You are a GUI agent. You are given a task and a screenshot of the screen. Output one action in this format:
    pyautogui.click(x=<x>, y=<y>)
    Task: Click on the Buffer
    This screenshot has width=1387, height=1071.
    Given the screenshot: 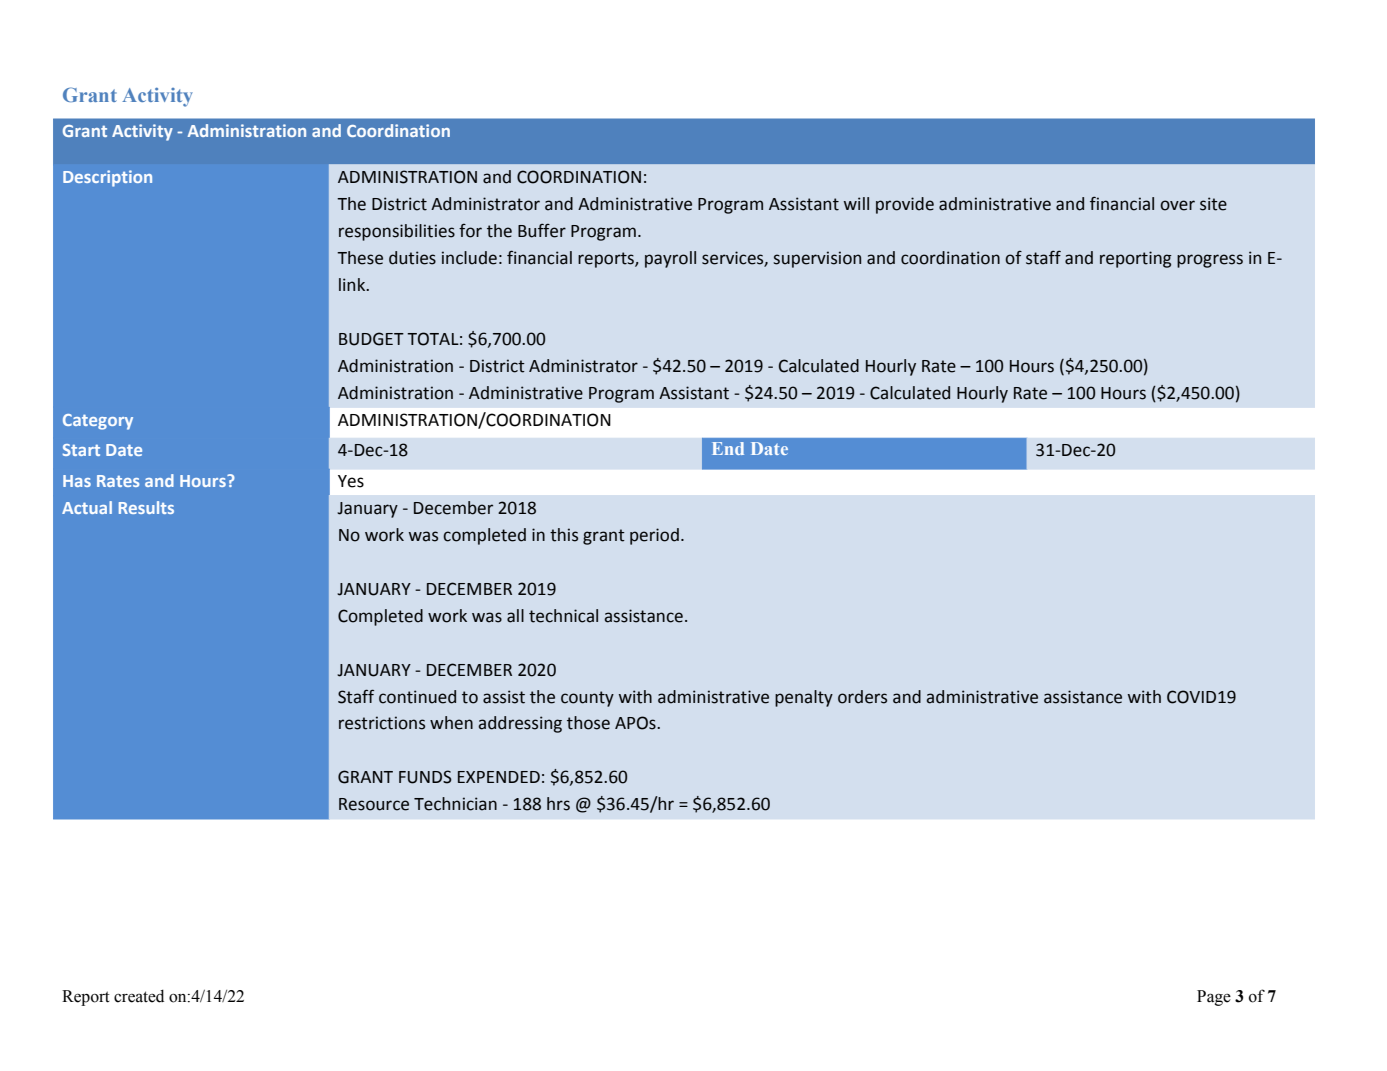 What is the action you would take?
    pyautogui.click(x=542, y=230)
